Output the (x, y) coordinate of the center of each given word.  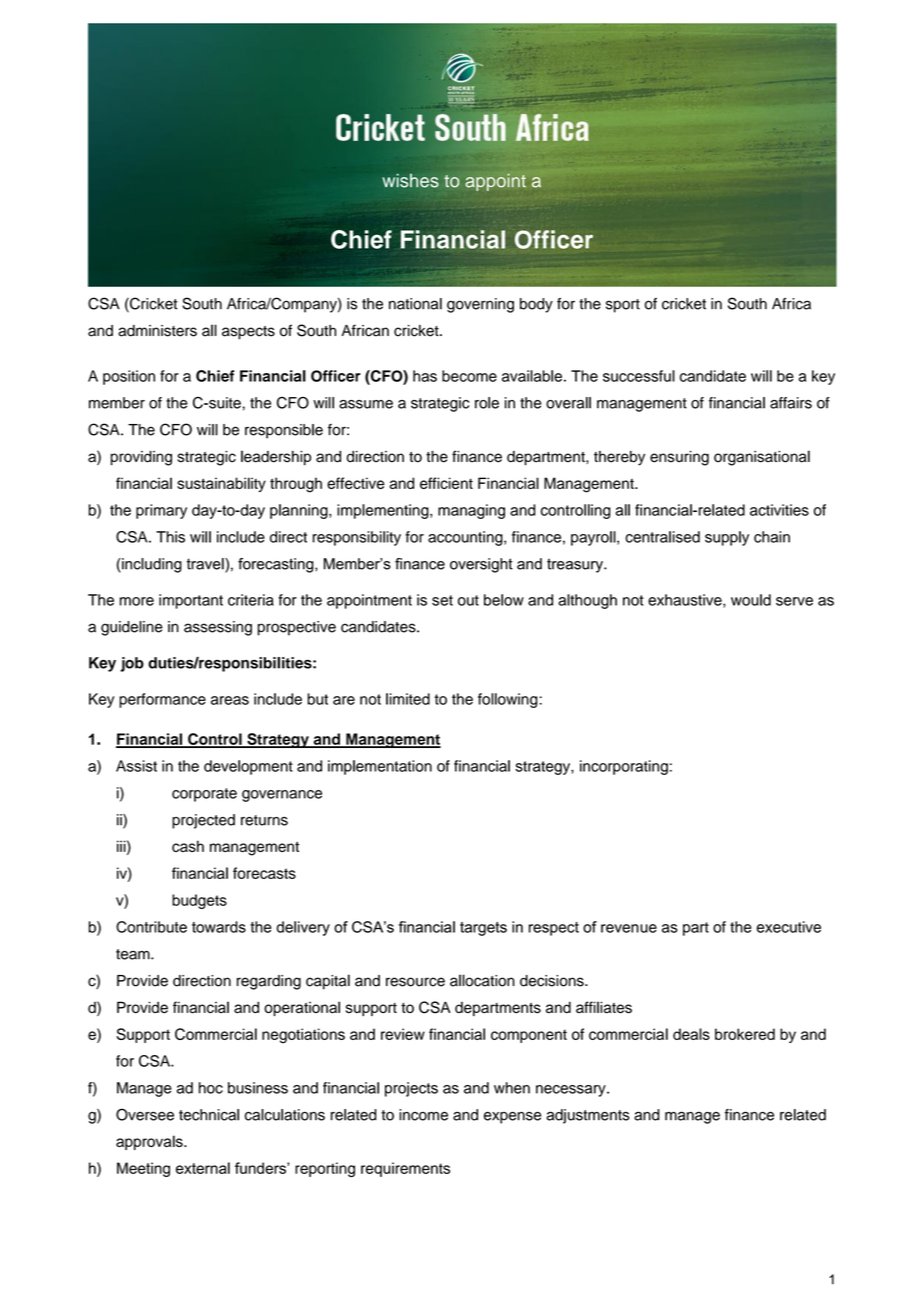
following (508, 700)
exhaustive (686, 601)
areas (230, 700)
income (423, 1115)
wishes (410, 181)
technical (209, 1115)
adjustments (588, 1116)
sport (623, 306)
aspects (248, 333)
